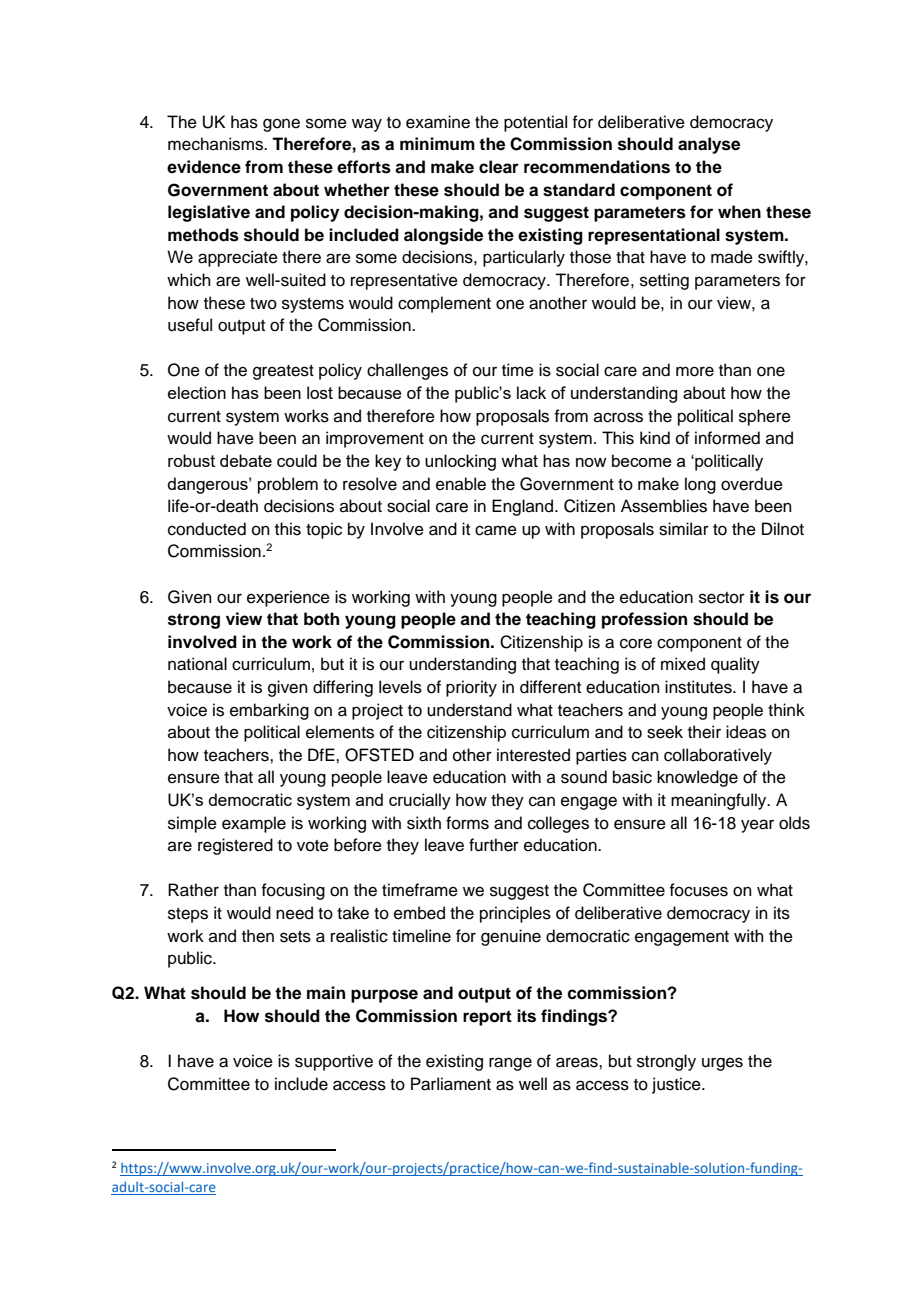 The width and height of the image is (924, 1308). What do you see at coordinates (499, 167) in the image?
I see `clear` at bounding box center [499, 167].
